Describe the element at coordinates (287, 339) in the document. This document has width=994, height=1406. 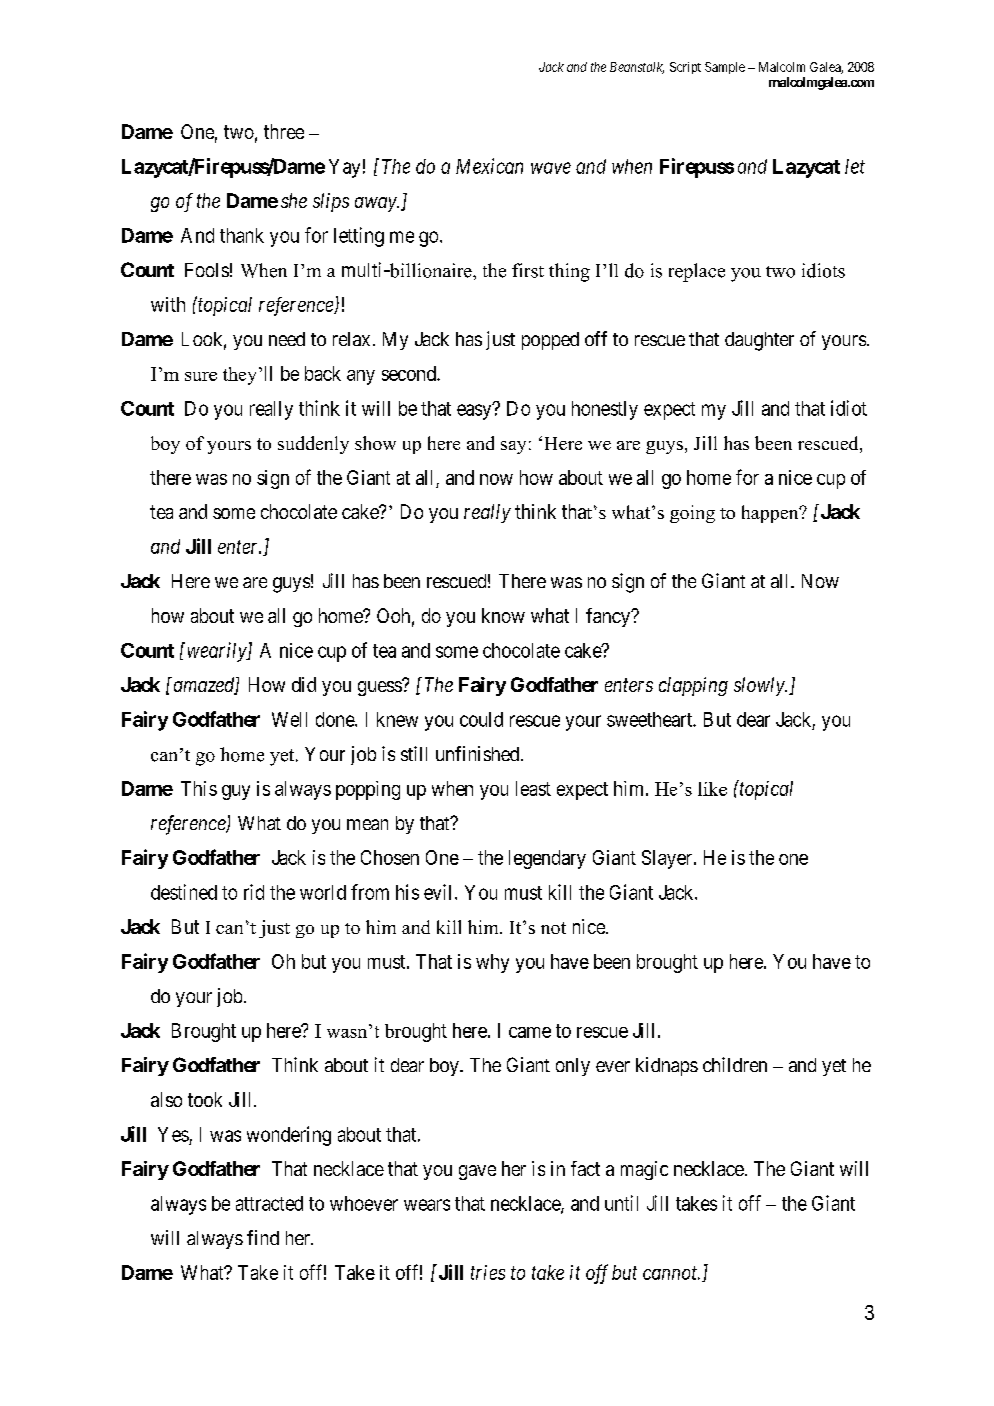
I see `need` at that location.
